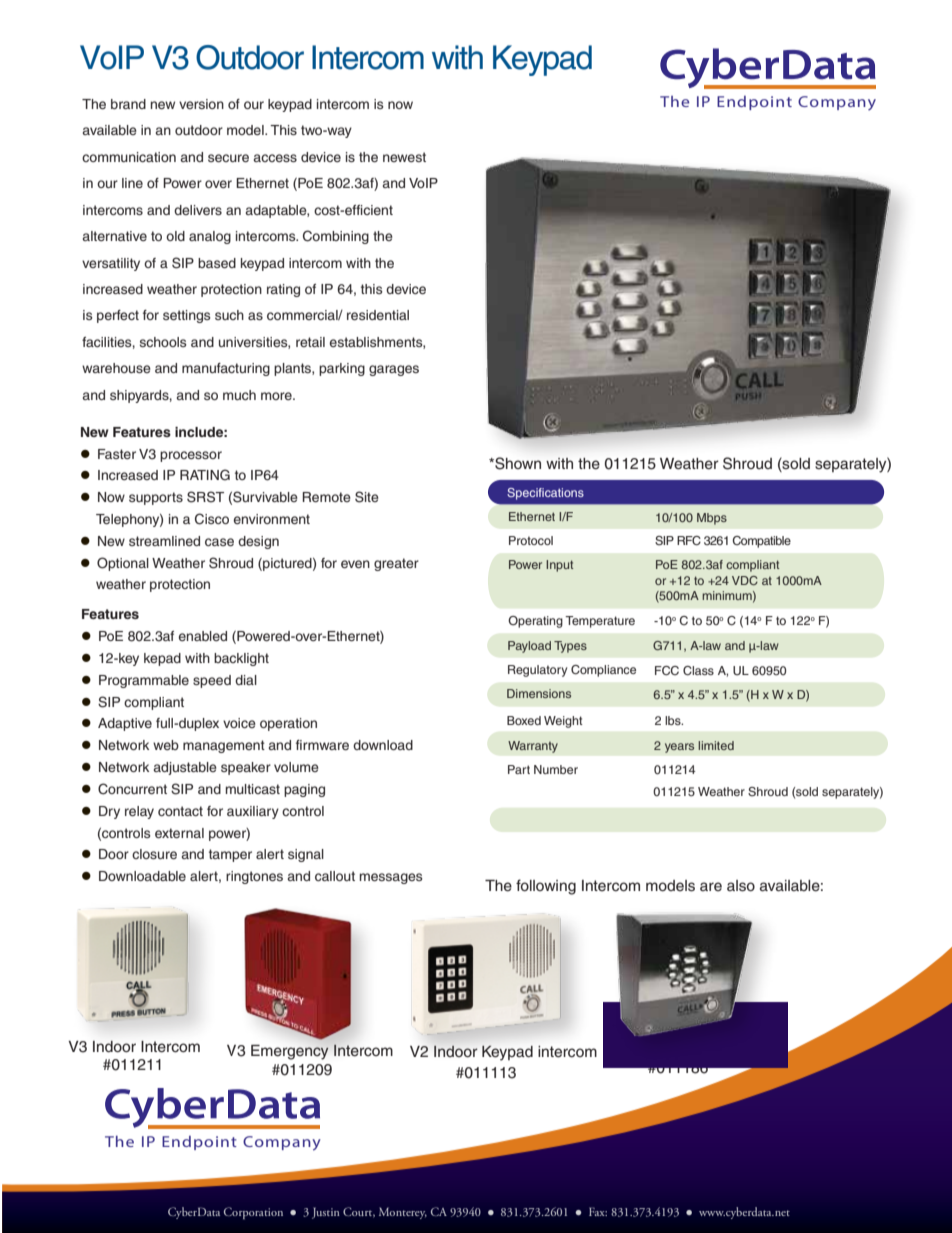 The height and width of the page is (1233, 952). What do you see at coordinates (741, 886) in the page?
I see `also` at bounding box center [741, 886].
